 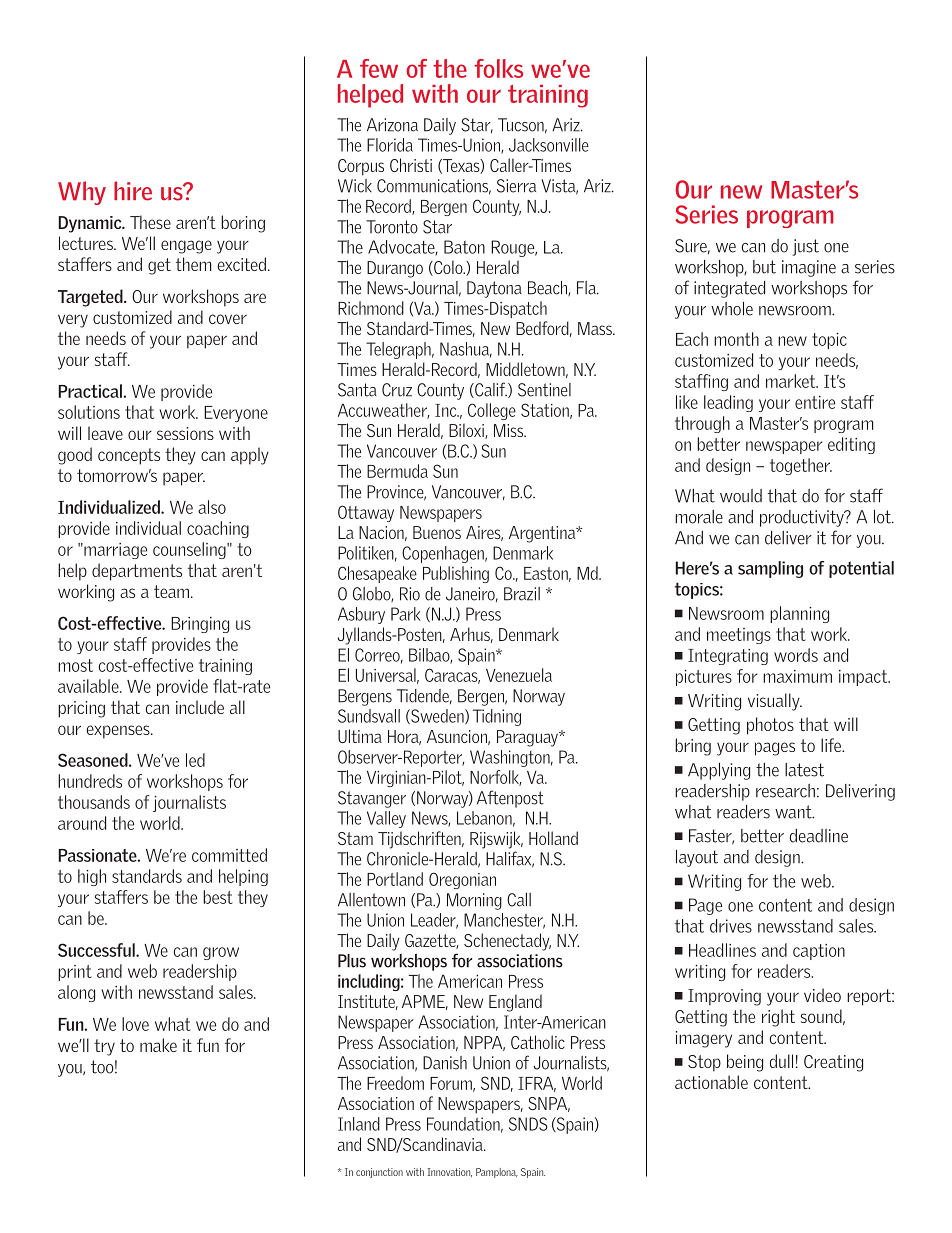 I want to click on folks, so click(x=498, y=68).
